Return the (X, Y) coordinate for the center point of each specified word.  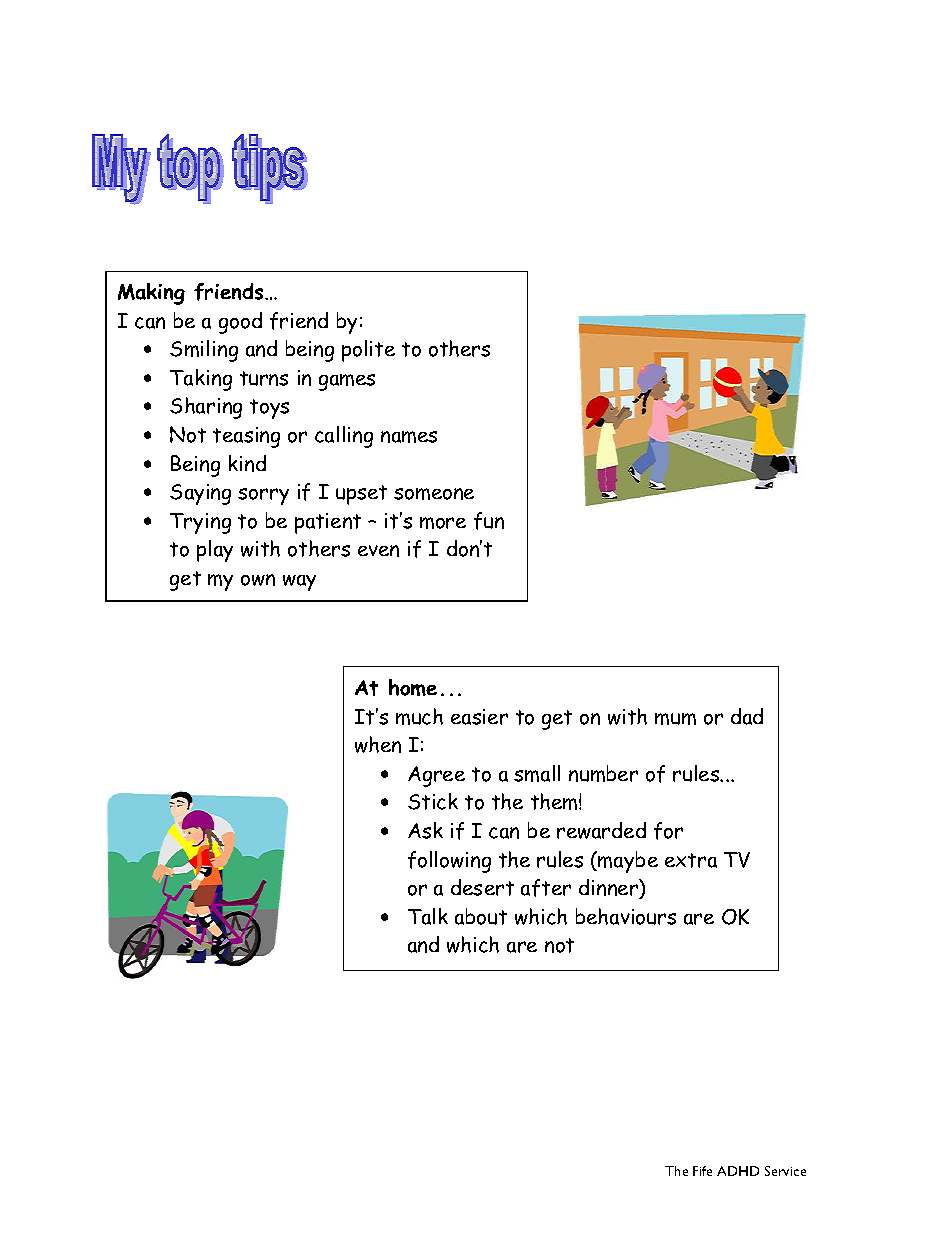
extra (691, 860)
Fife (702, 1171)
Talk (428, 916)
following (449, 862)
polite (368, 351)
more (443, 523)
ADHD (738, 1171)
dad (747, 716)
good (240, 323)
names (409, 437)
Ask (425, 830)
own (258, 580)
